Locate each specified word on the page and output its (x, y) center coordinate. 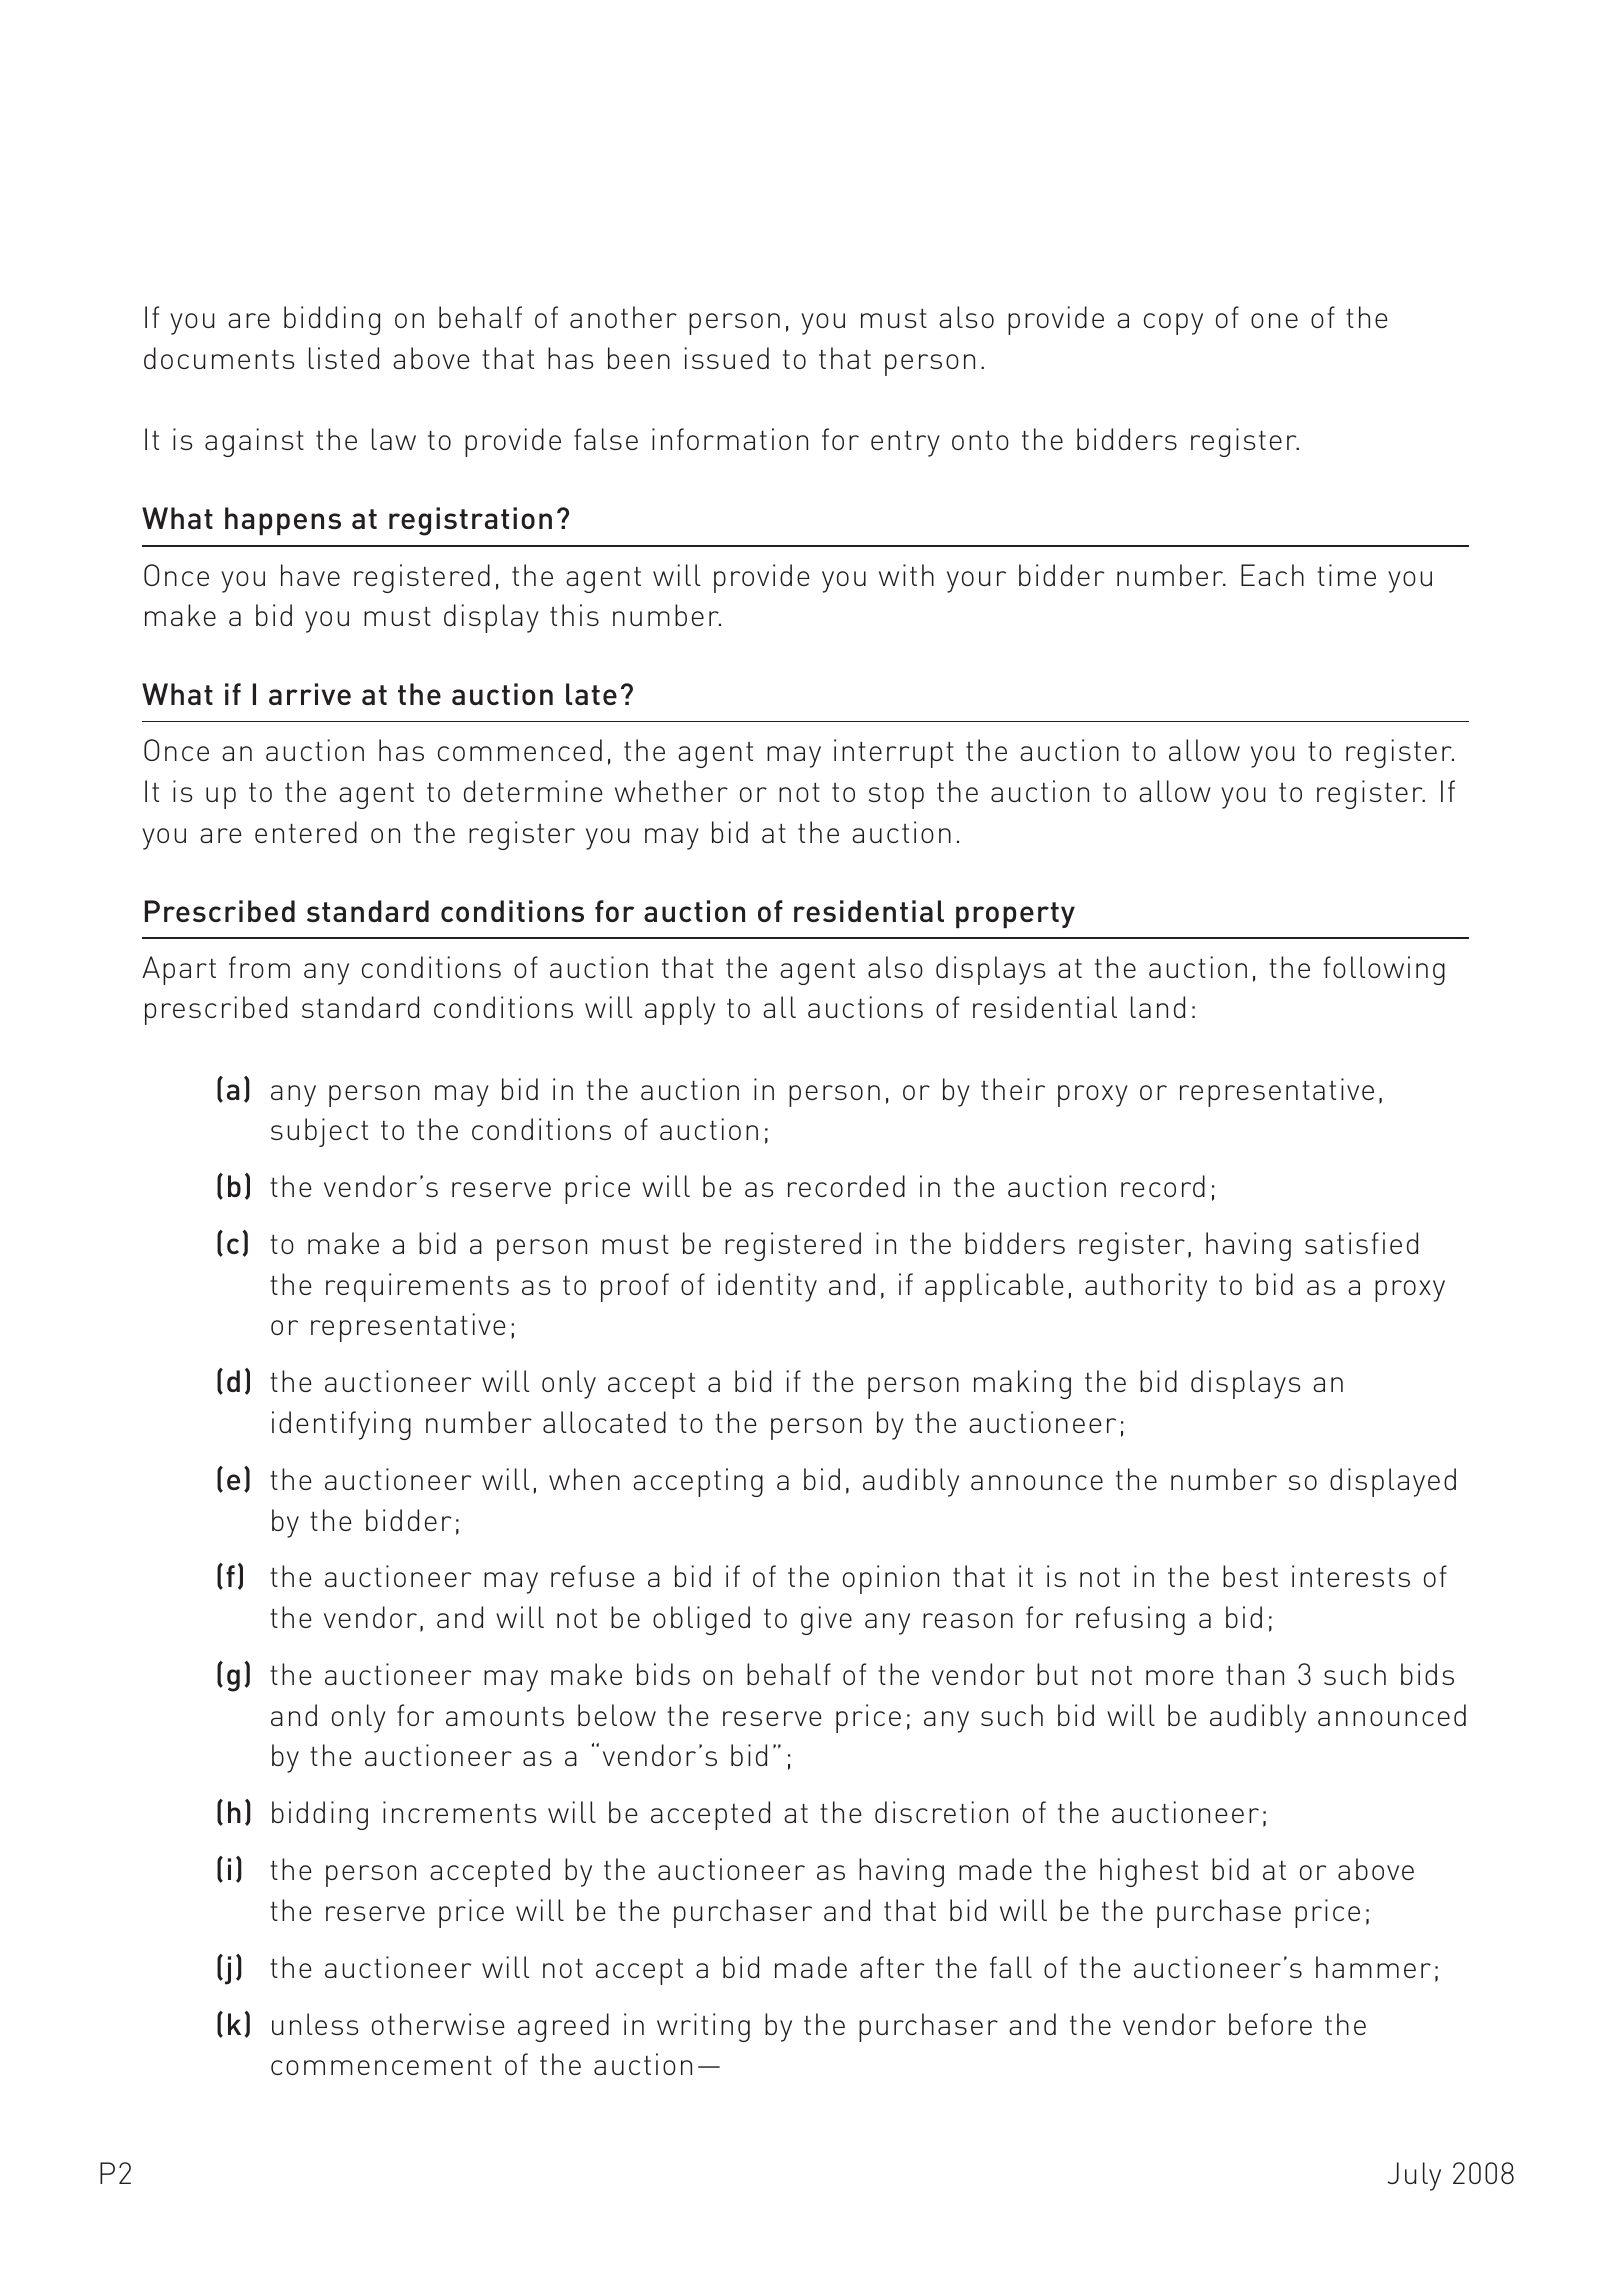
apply (680, 1010)
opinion (891, 1579)
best (1250, 1576)
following (1384, 970)
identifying (341, 1425)
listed (344, 358)
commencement (381, 2065)
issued (726, 358)
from (259, 967)
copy (1173, 324)
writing (703, 2027)
